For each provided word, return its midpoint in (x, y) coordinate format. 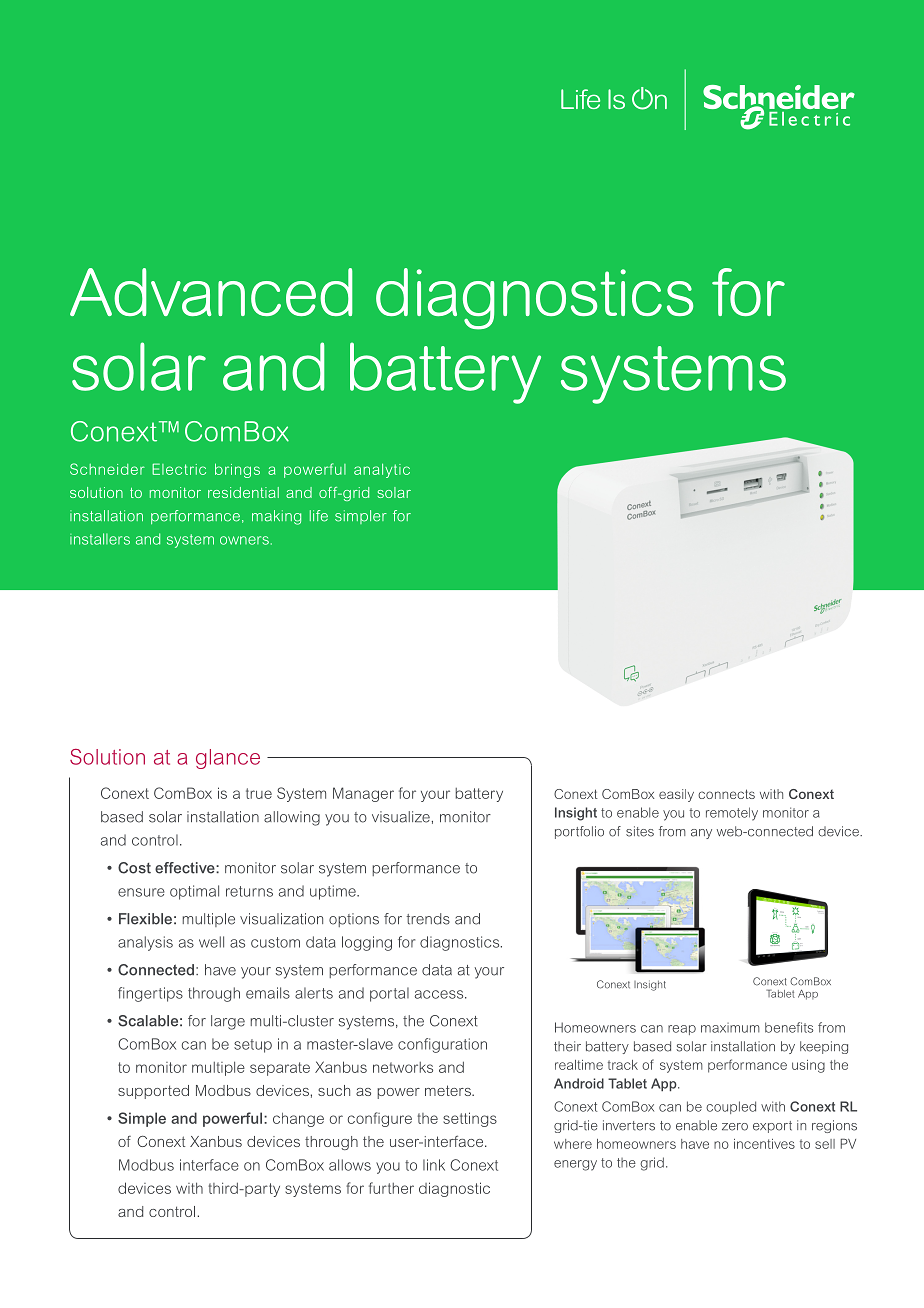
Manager (363, 794)
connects (726, 794)
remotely (732, 814)
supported (153, 1092)
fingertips (150, 994)
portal (389, 994)
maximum (730, 1028)
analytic (382, 470)
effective (186, 868)
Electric (179, 469)
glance (228, 759)
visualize (401, 817)
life (319, 516)
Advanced (211, 292)
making (276, 517)
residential (243, 492)
